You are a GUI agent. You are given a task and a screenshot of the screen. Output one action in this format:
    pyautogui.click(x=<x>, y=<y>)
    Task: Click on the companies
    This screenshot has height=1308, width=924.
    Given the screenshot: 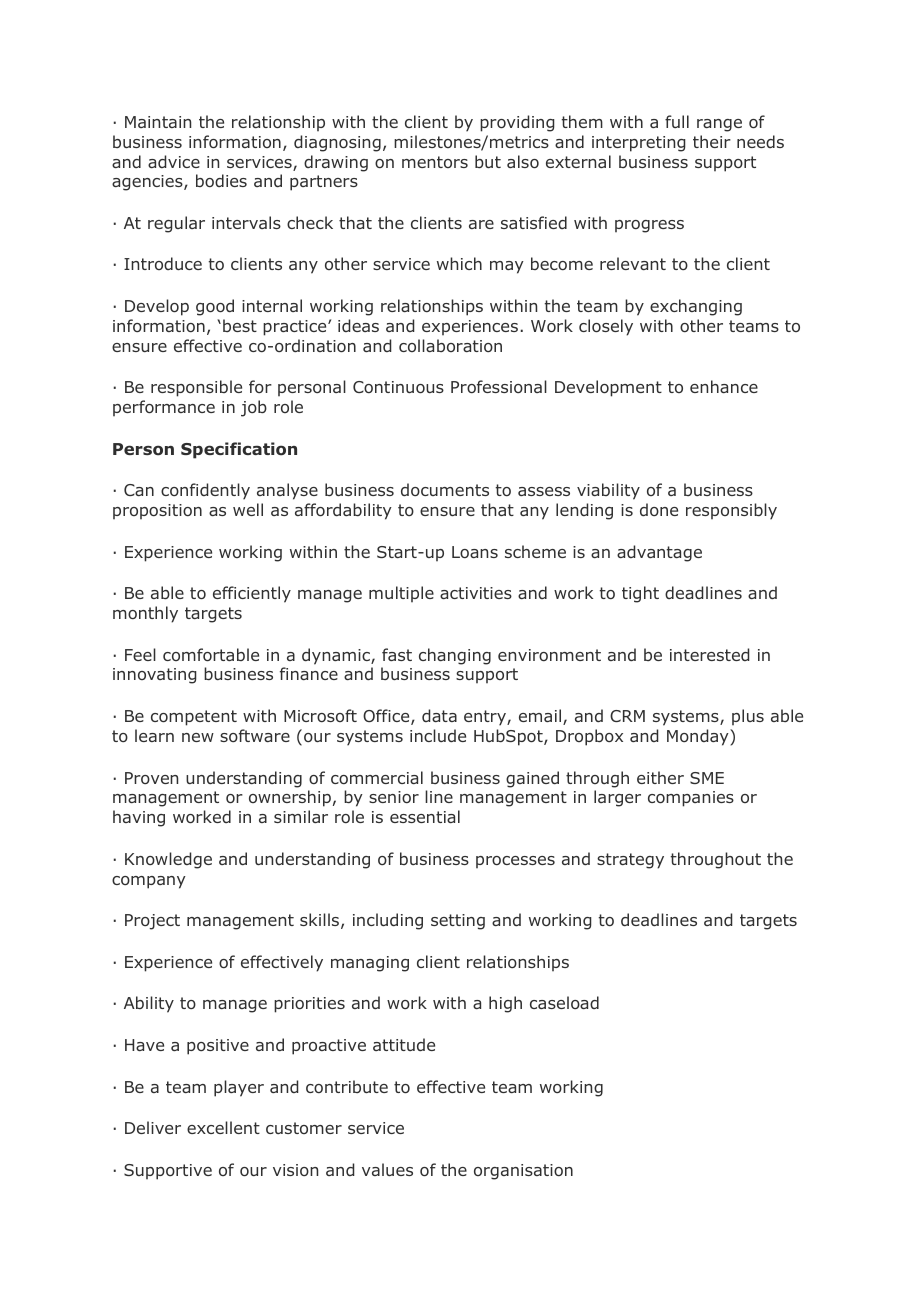 What is the action you would take?
    pyautogui.click(x=691, y=799)
